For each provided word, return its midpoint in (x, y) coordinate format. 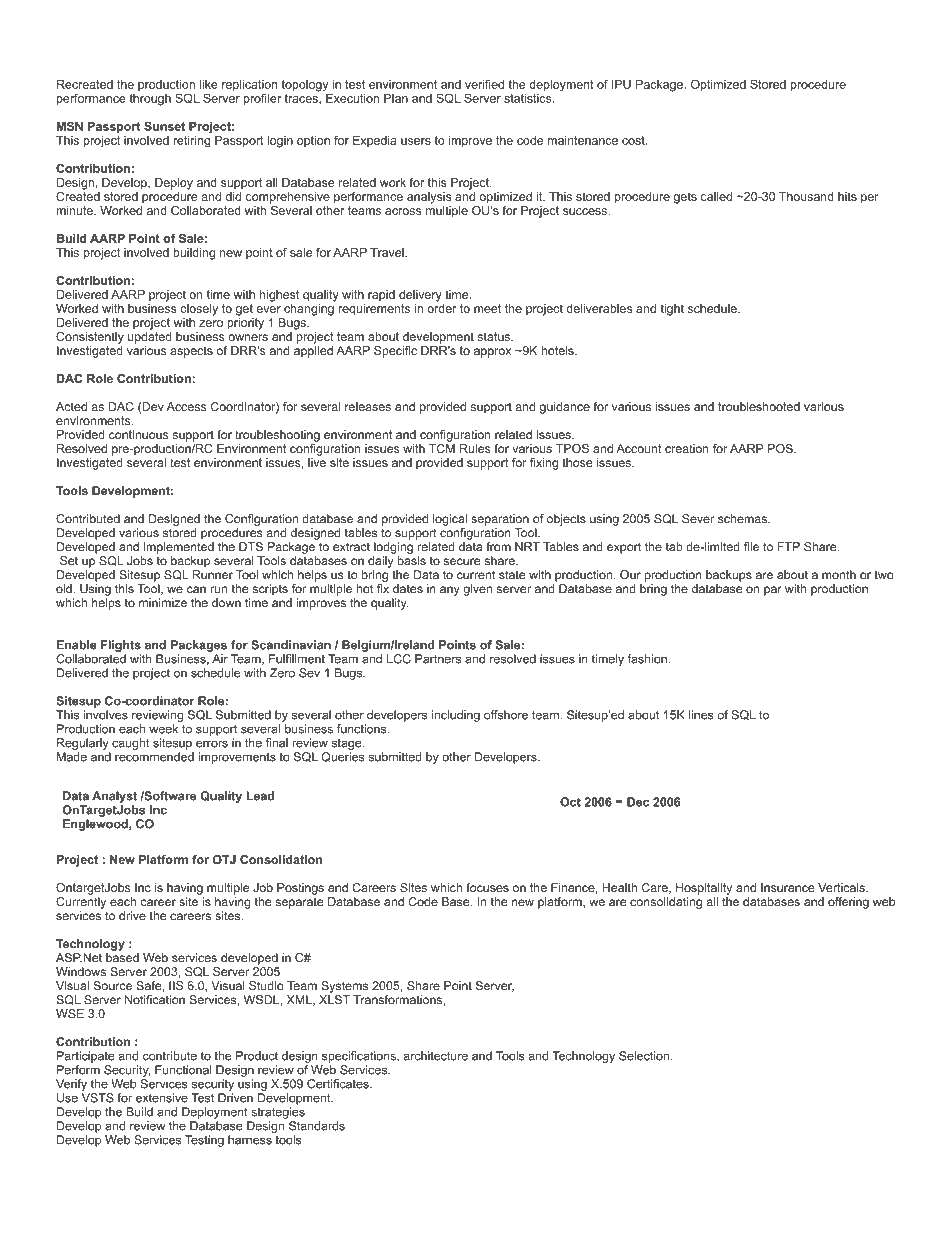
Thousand (806, 196)
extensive (162, 1098)
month (839, 575)
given (477, 590)
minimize (163, 603)
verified (484, 84)
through (150, 100)
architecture (435, 1056)
